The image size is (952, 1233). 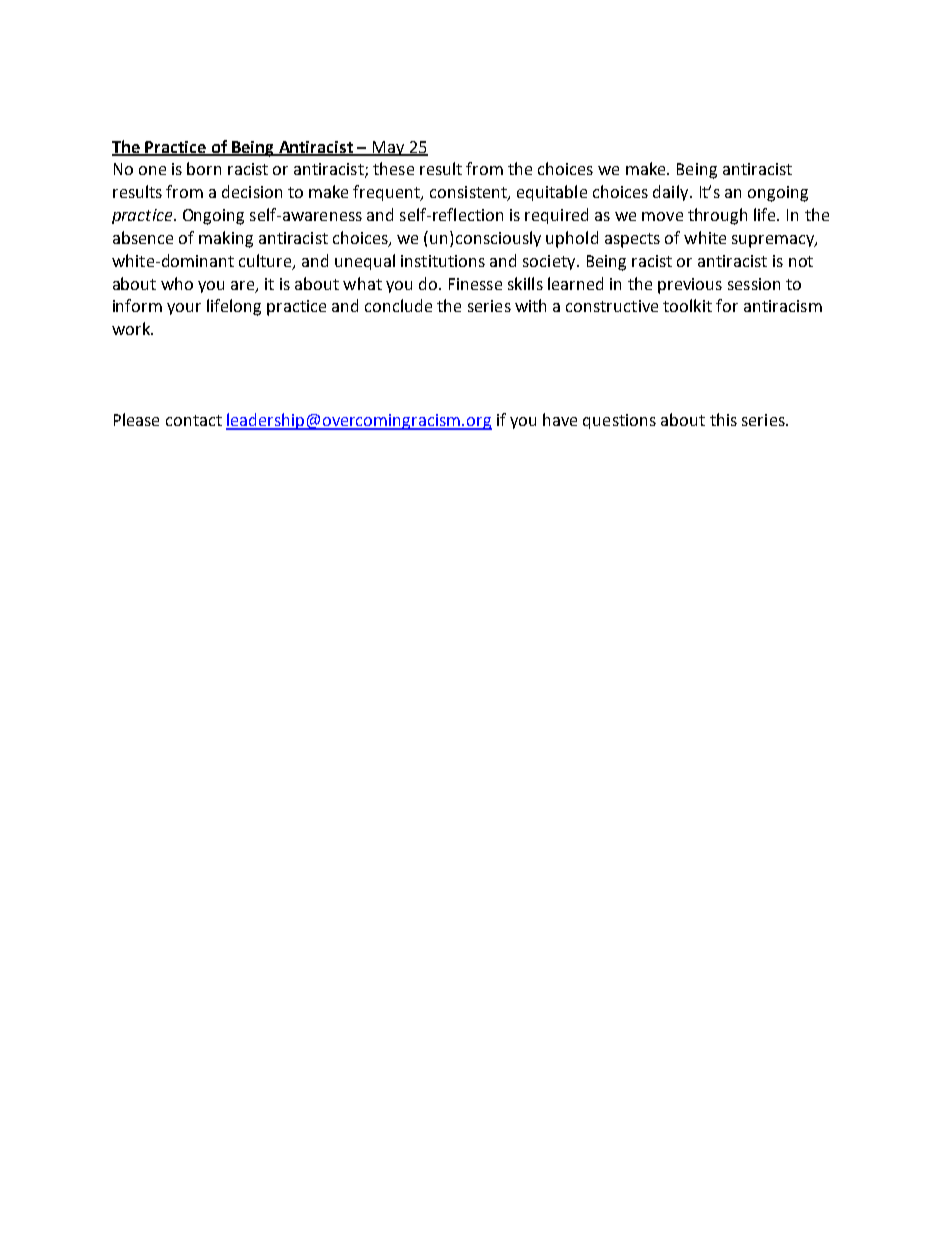 I want to click on daily, so click(x=672, y=193).
